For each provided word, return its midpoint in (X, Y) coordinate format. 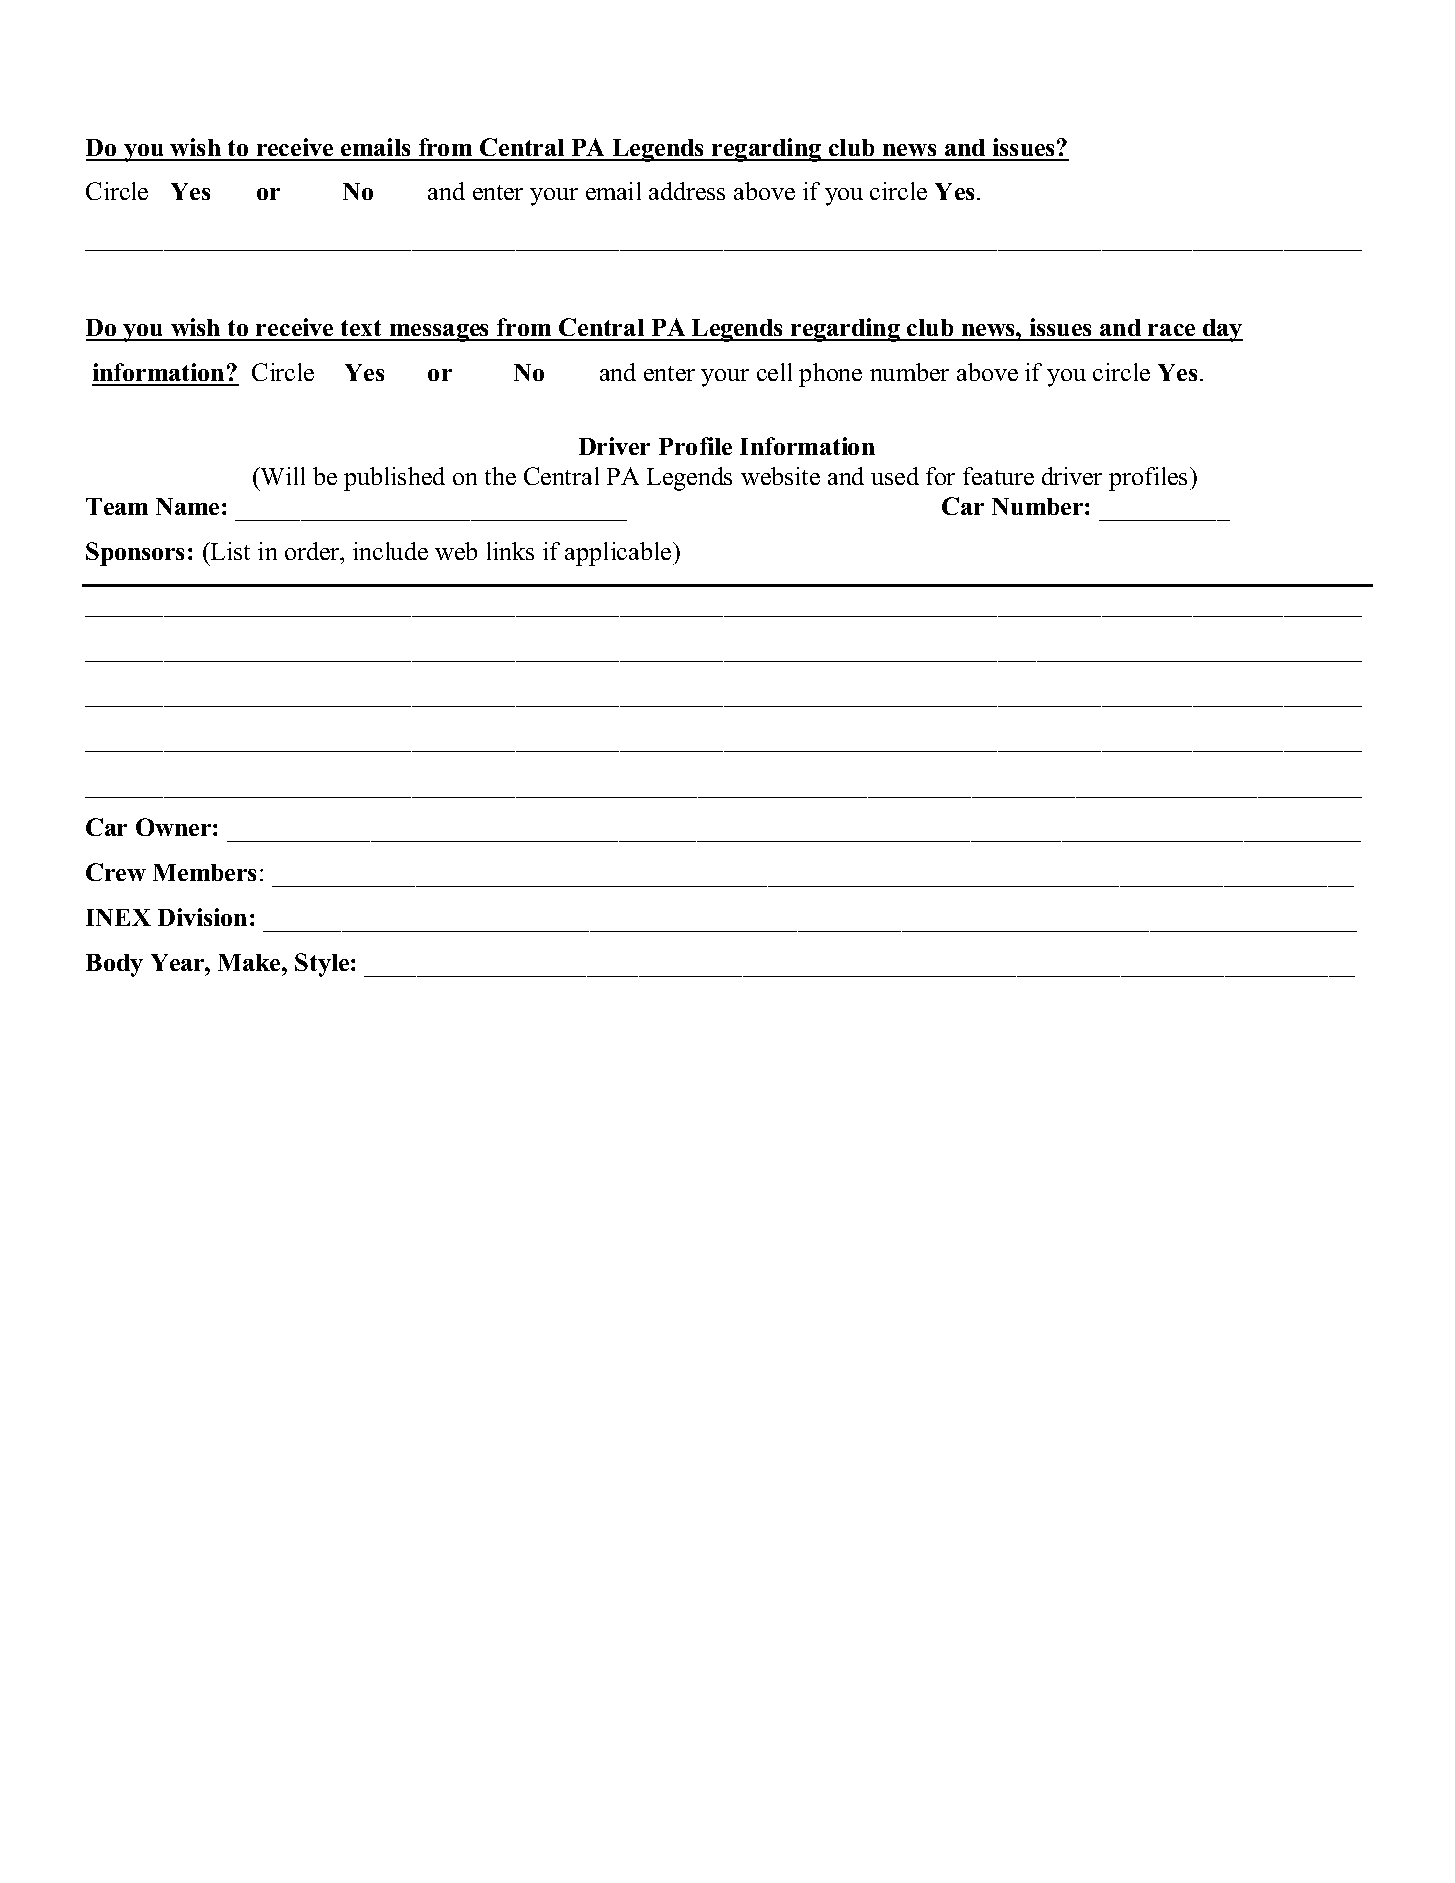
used (895, 476)
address (687, 191)
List (229, 551)
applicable (619, 554)
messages (440, 333)
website (780, 476)
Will (282, 476)
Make (250, 962)
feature (998, 476)
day (1222, 330)
